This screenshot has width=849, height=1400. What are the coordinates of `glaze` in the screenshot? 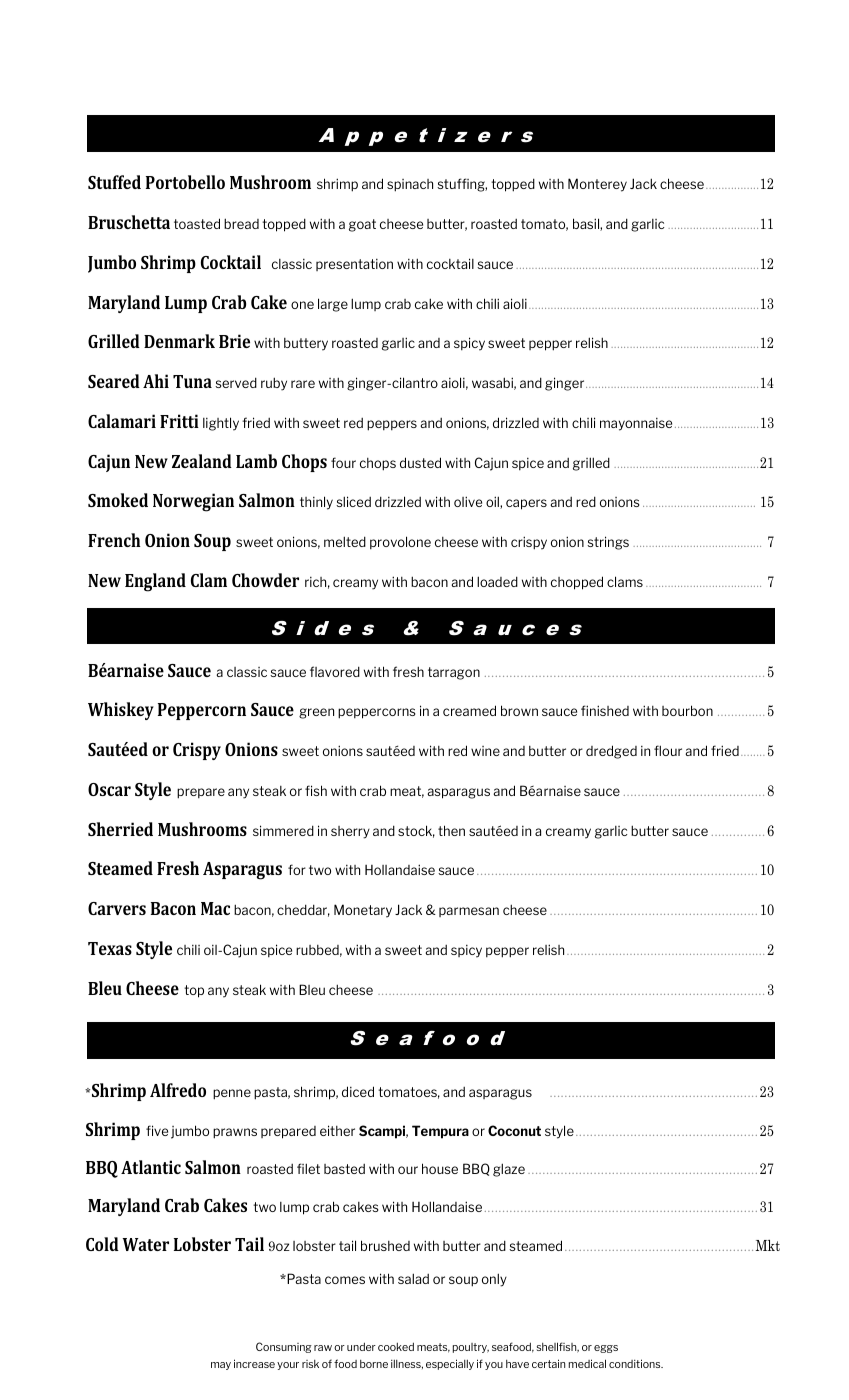 It's located at (509, 1170).
